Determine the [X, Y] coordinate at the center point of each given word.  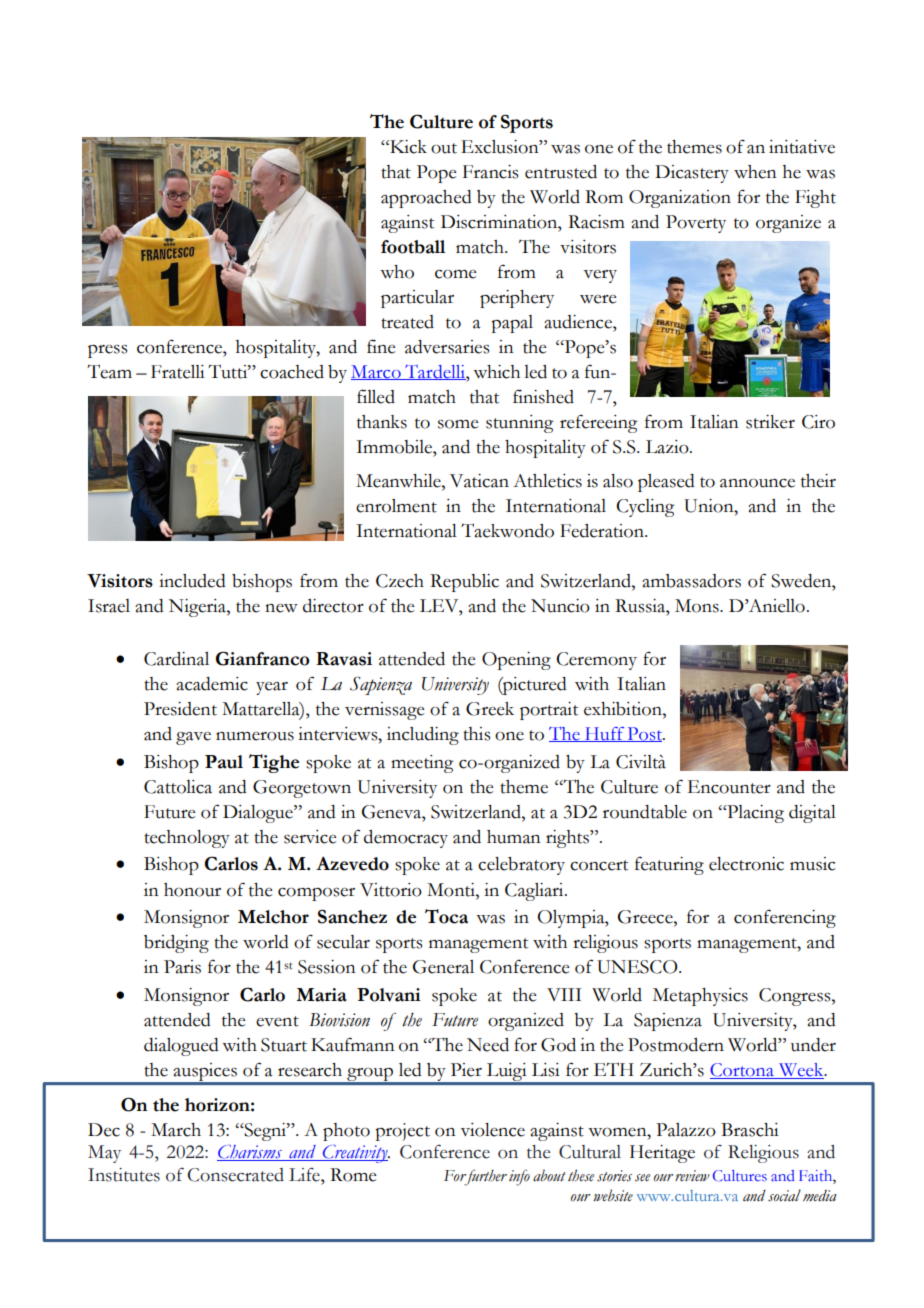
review [692, 1176]
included [192, 581]
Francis [490, 172]
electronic [746, 864]
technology [187, 839]
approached [426, 199]
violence [492, 1130]
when [755, 172]
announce [757, 483]
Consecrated [236, 1175]
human [514, 837]
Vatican [479, 481]
